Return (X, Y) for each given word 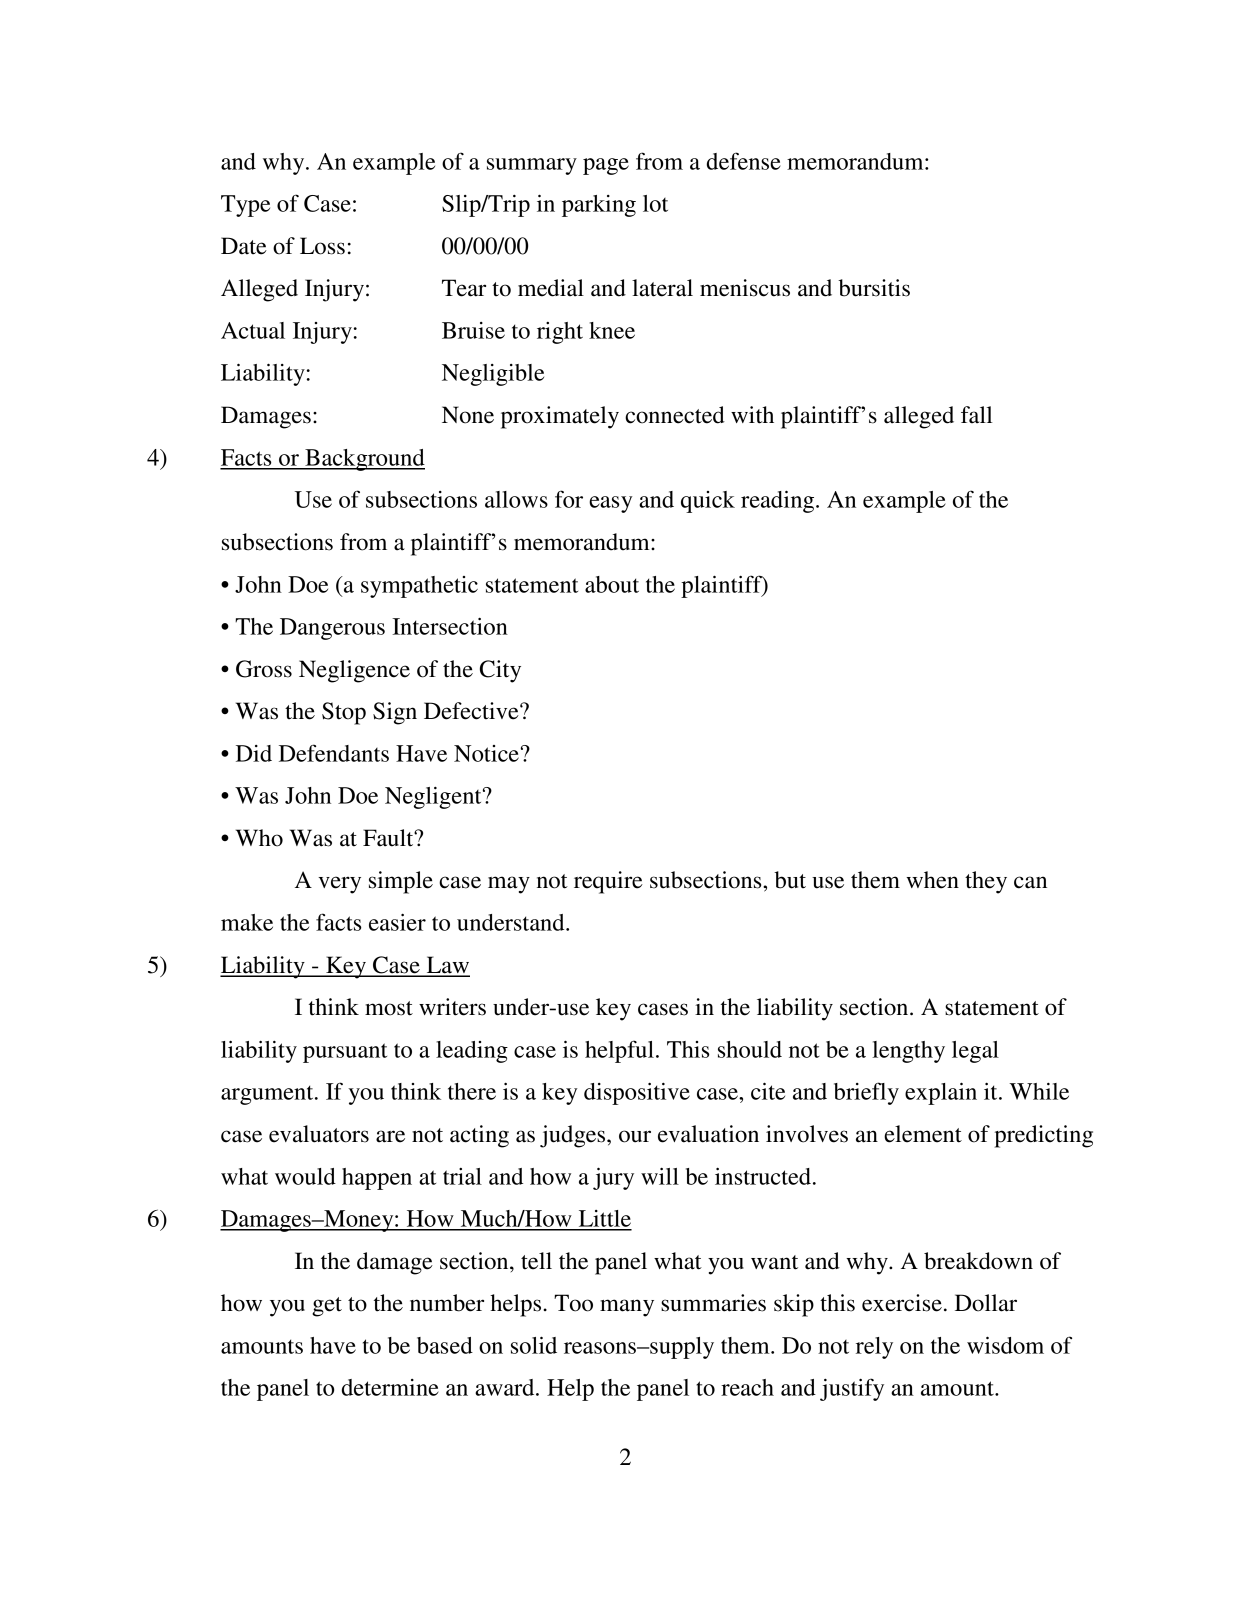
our (635, 1136)
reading (779, 501)
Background (364, 460)
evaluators (319, 1134)
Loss (322, 246)
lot (655, 203)
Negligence (354, 671)
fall (977, 415)
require (608, 882)
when (932, 880)
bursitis (874, 288)
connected (675, 415)
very (339, 885)
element (923, 1134)
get (327, 1307)
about (612, 584)
